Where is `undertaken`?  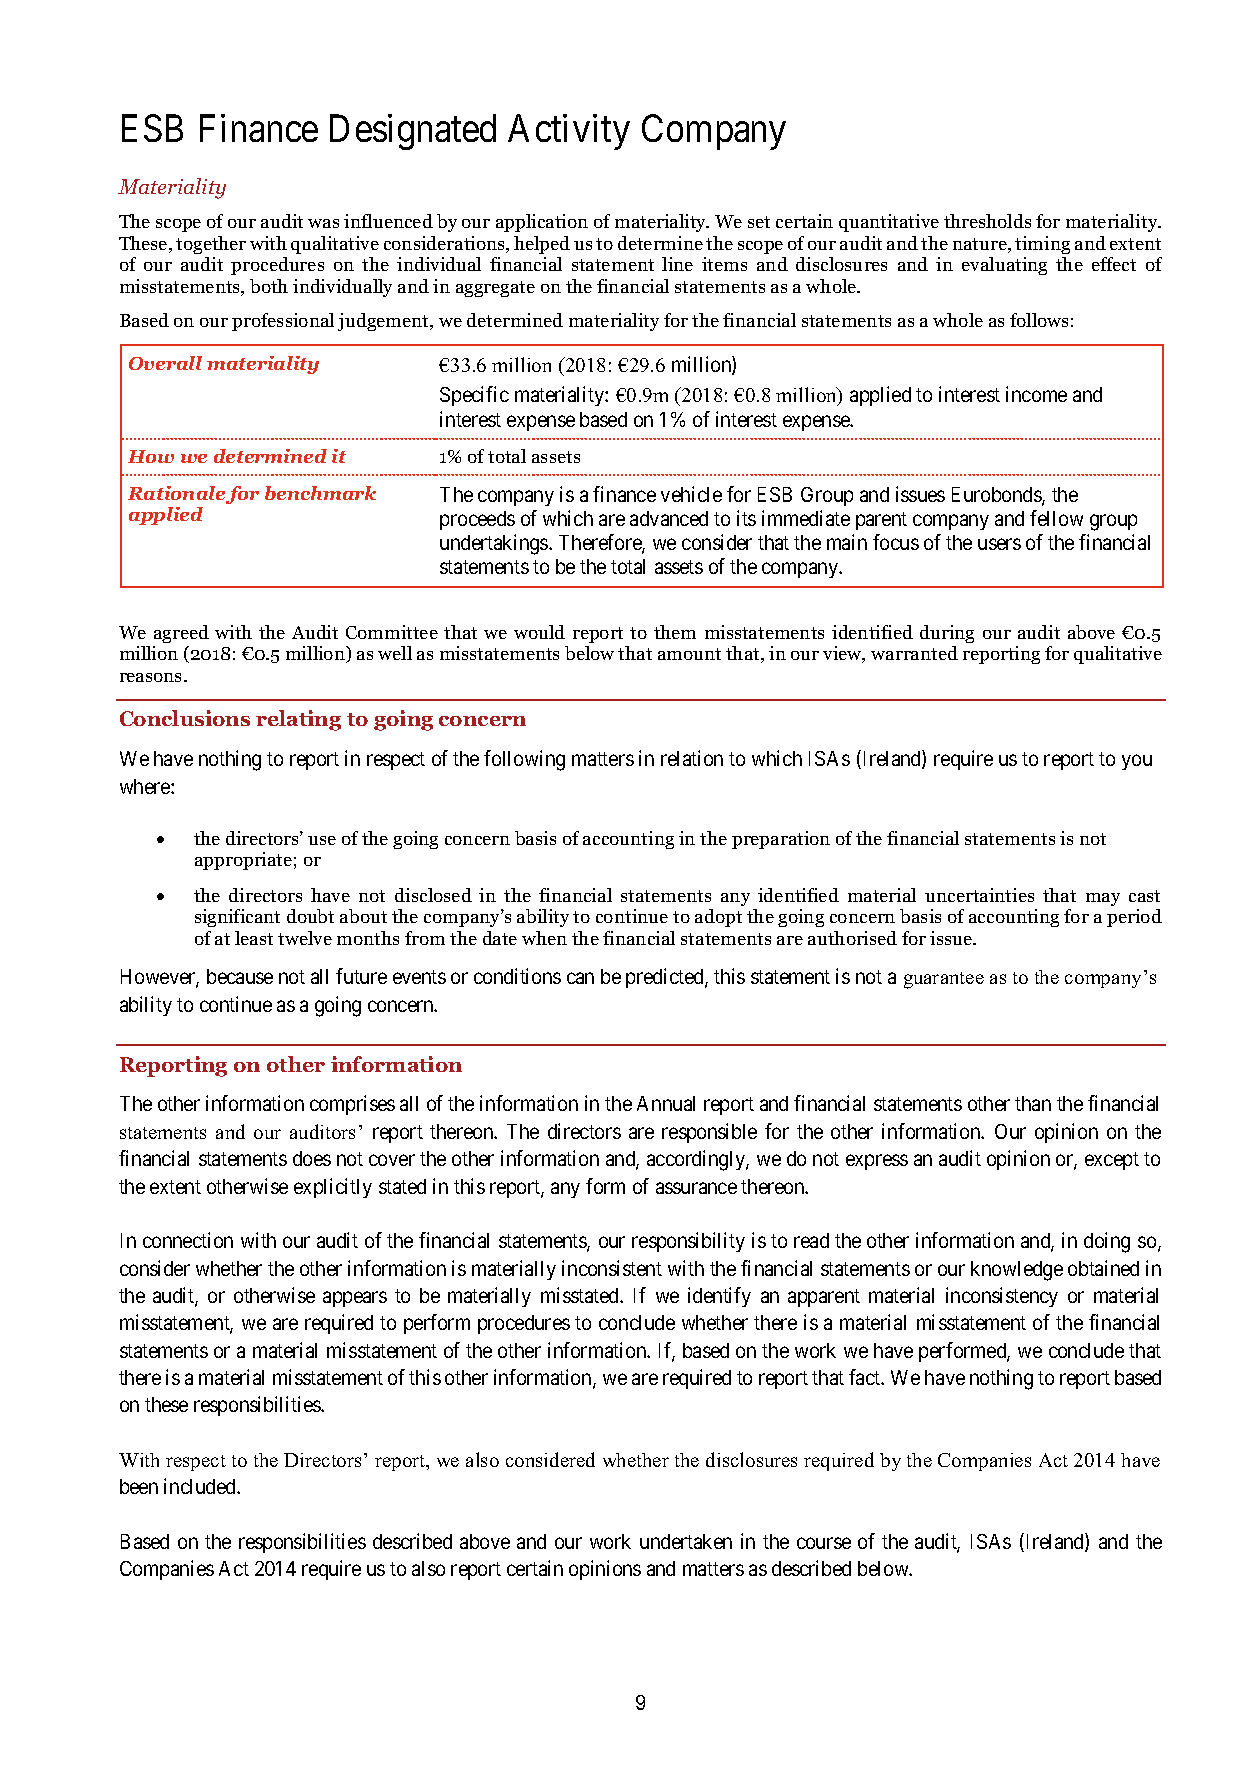
undertaken is located at coordinates (686, 1541).
